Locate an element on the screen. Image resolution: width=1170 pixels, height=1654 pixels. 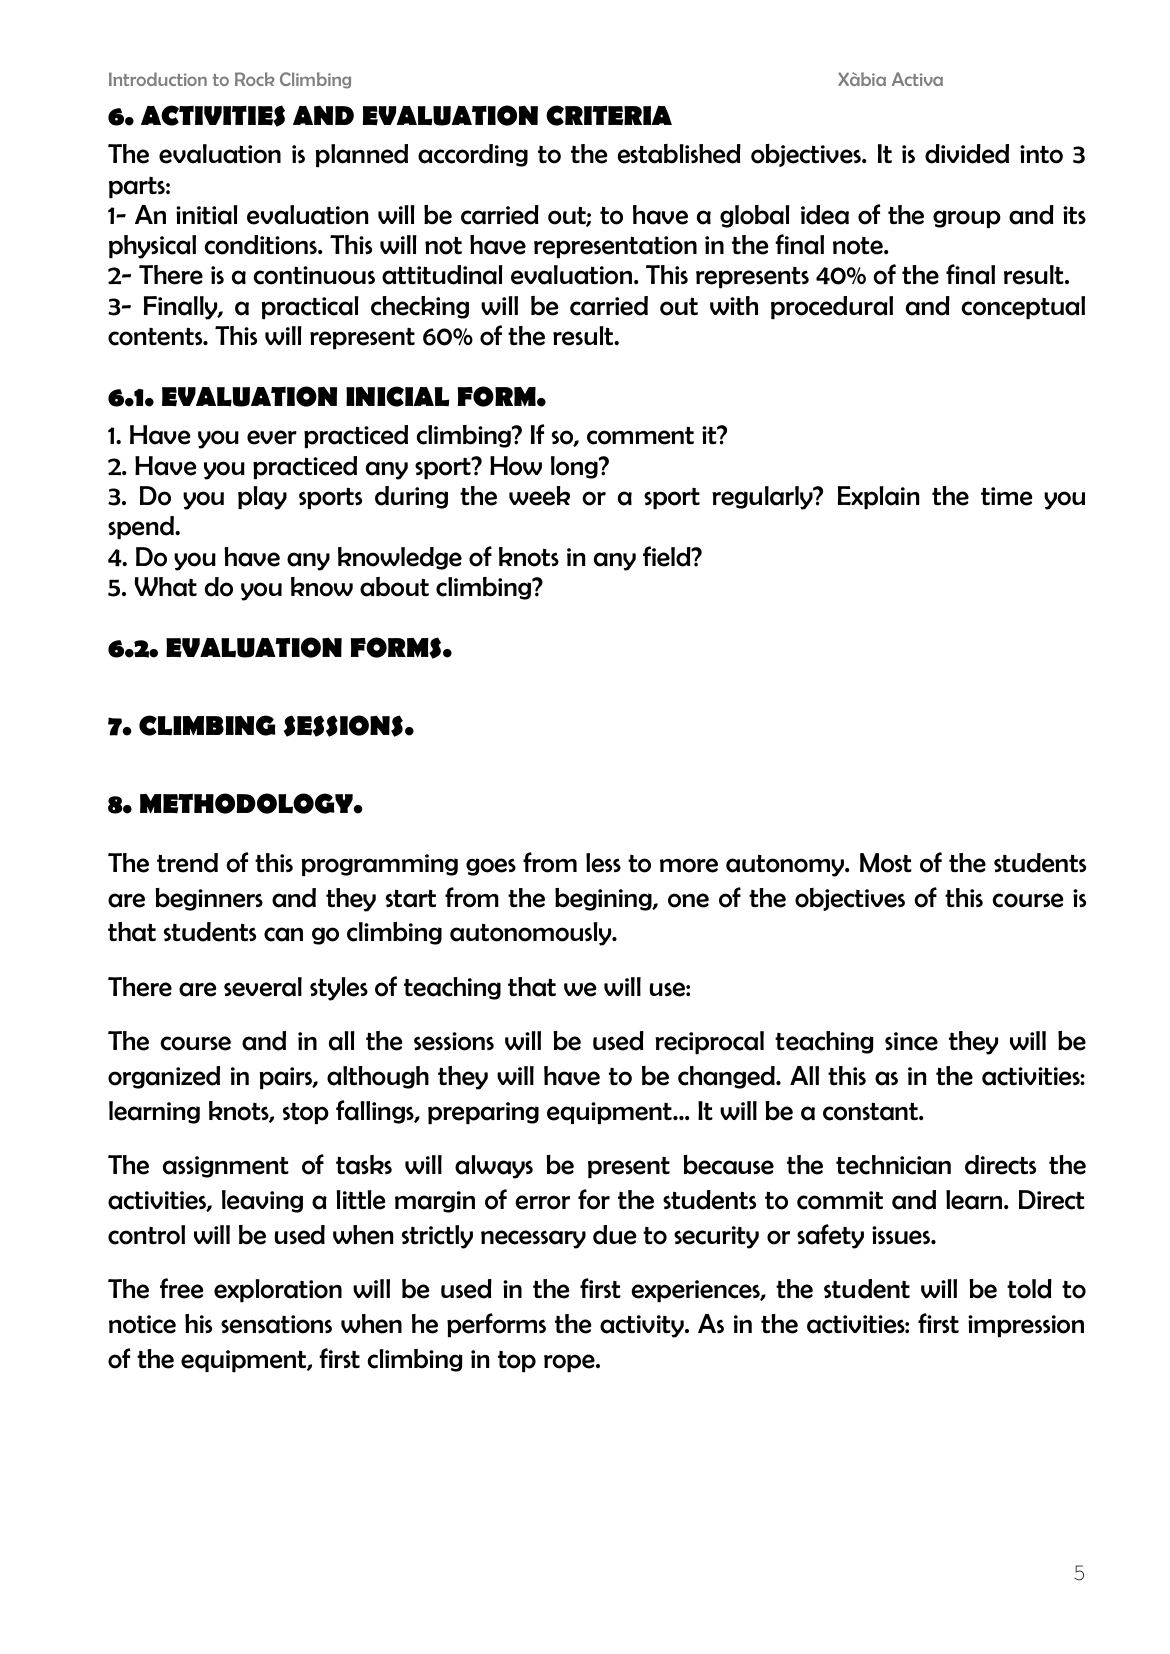
divided is located at coordinates (967, 154).
